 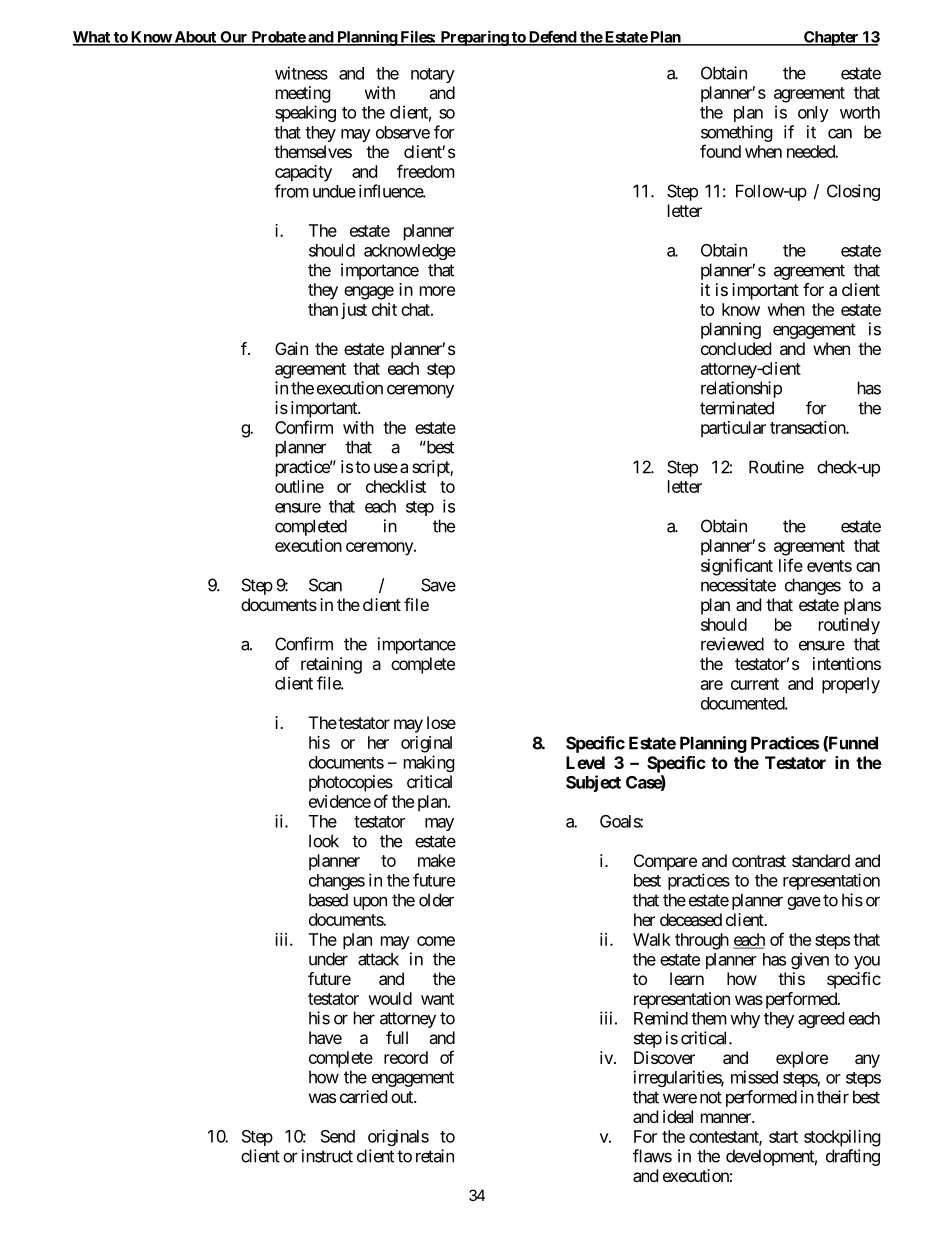 What do you see at coordinates (324, 841) in the image?
I see `look` at bounding box center [324, 841].
